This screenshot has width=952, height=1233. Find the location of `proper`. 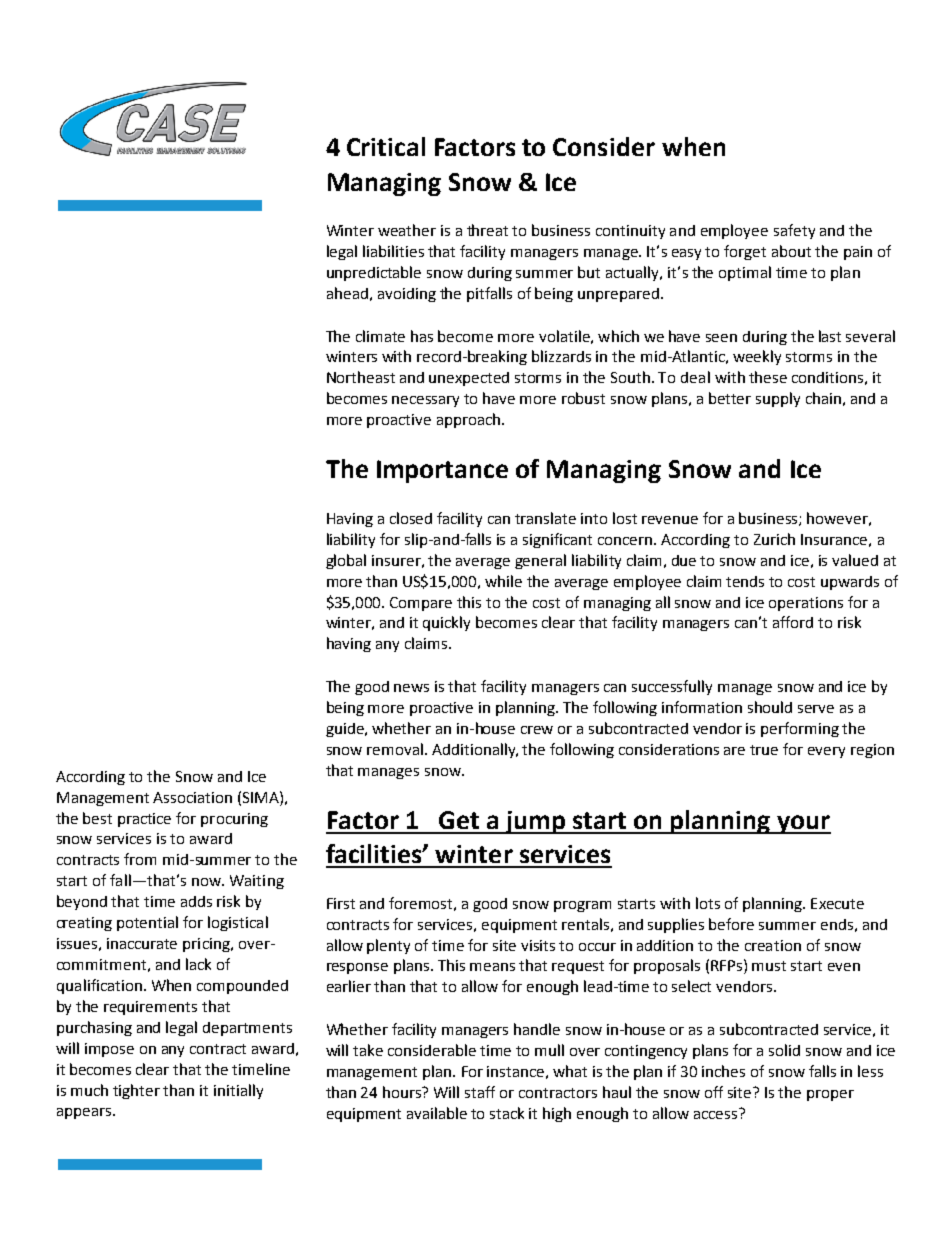

proper is located at coordinates (830, 1095).
